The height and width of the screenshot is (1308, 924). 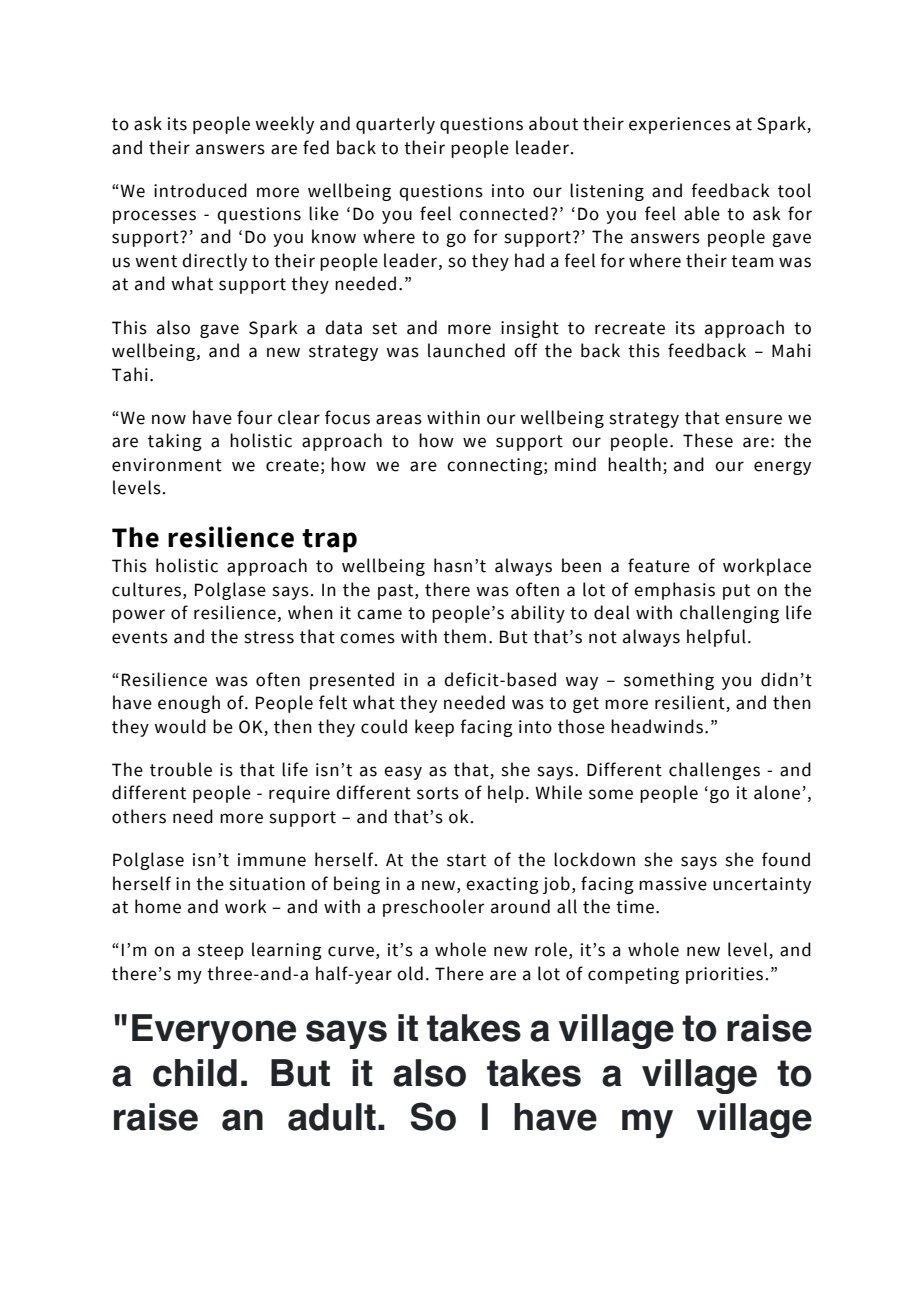 What do you see at coordinates (181, 769) in the screenshot?
I see `trouble` at bounding box center [181, 769].
